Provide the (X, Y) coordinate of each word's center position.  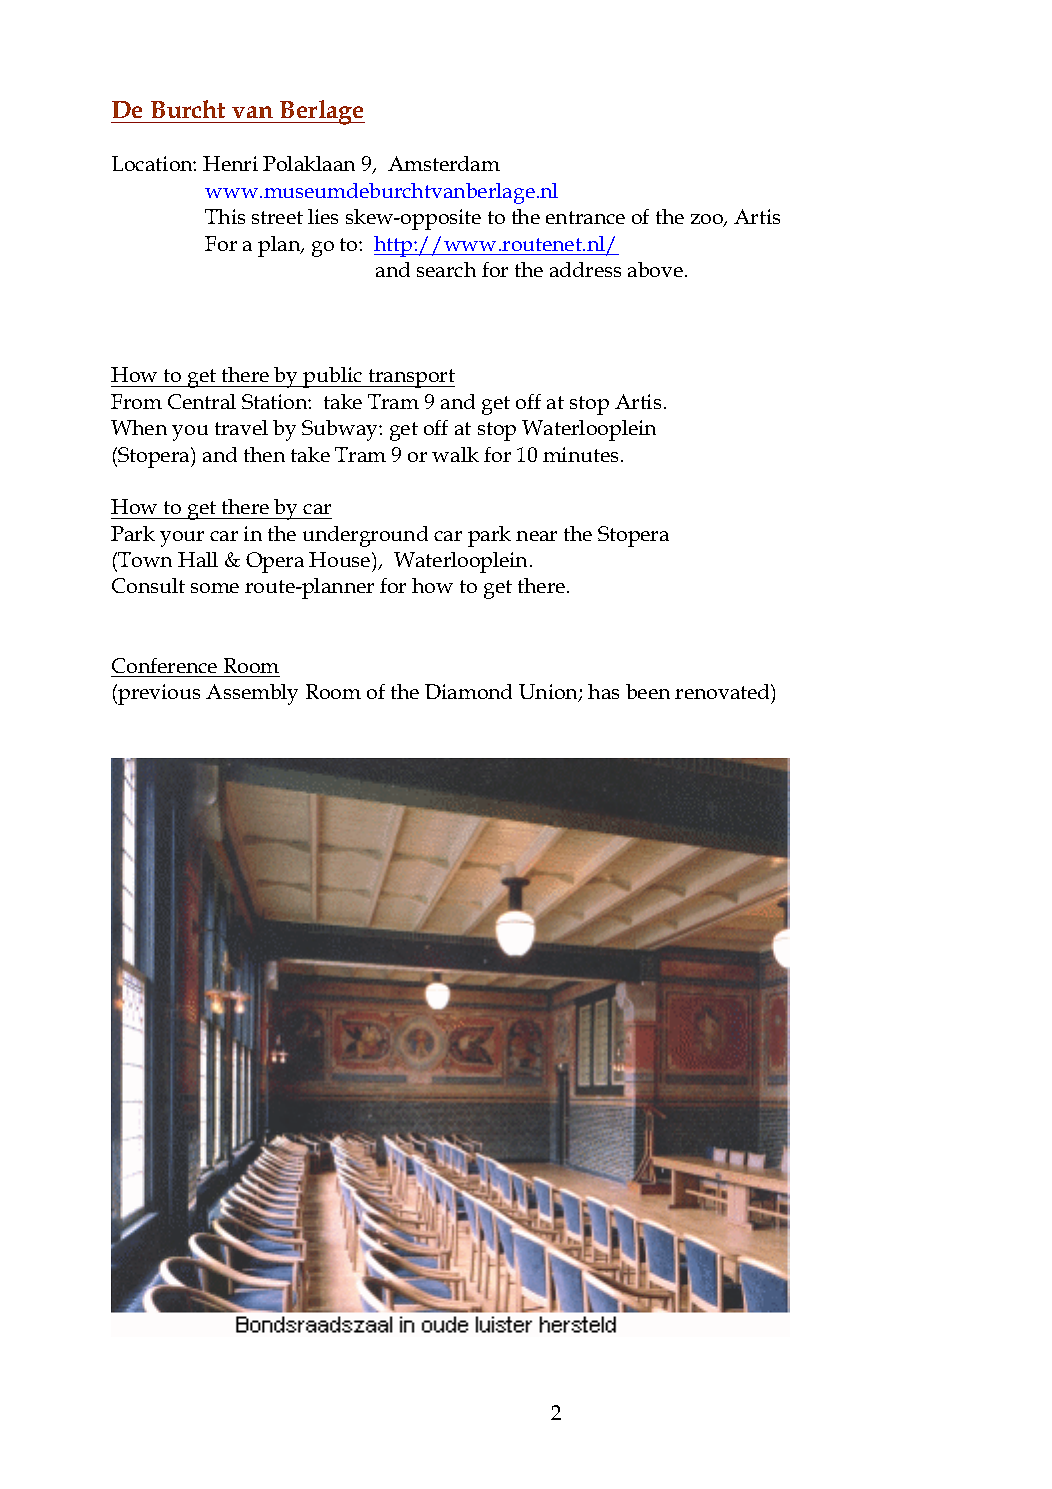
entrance (585, 217)
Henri (230, 163)
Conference (164, 665)
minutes (580, 454)
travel (241, 427)
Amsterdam (444, 163)
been (648, 691)
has (603, 691)
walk (455, 454)
